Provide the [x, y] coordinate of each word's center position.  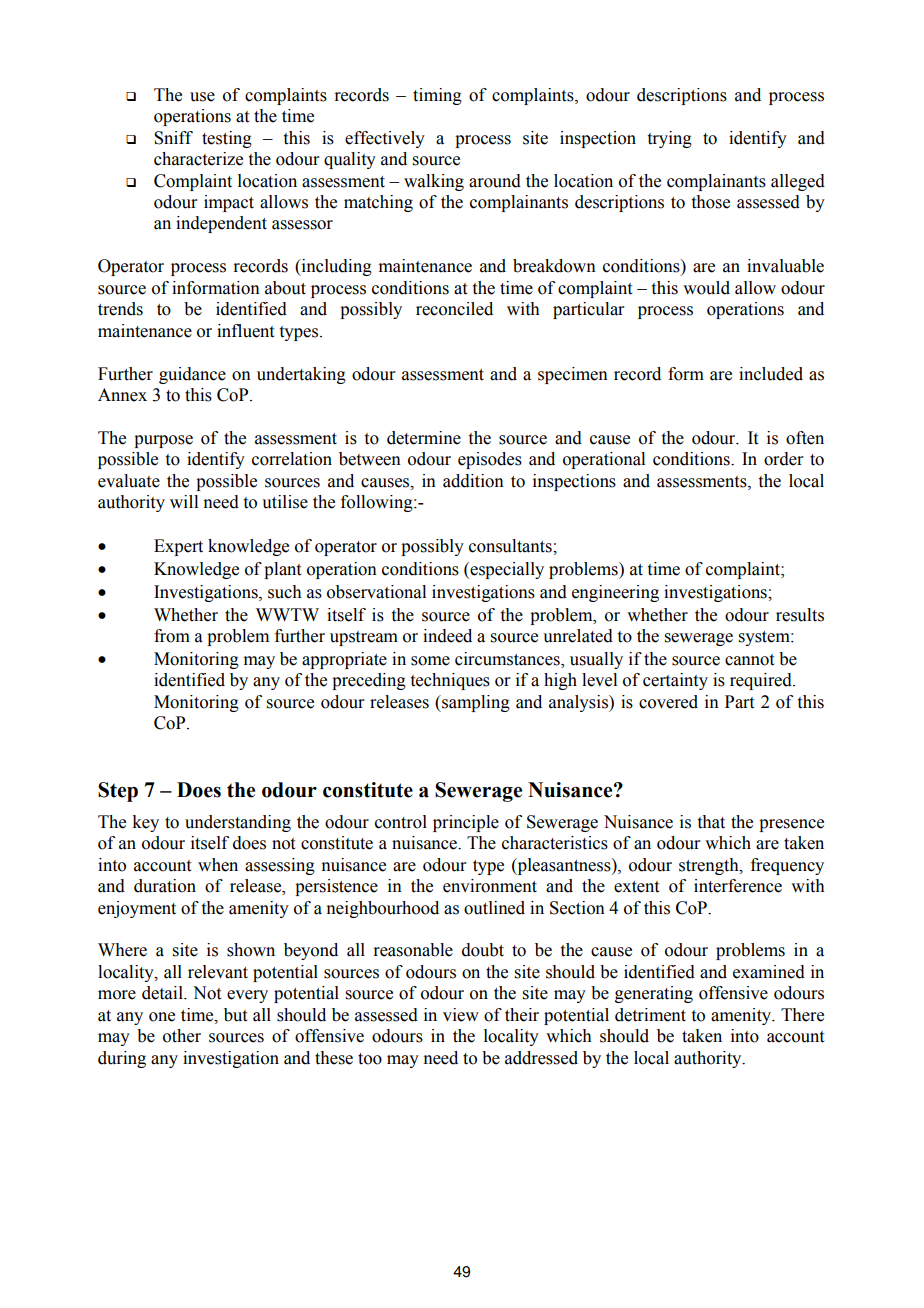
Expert [178, 547]
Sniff [173, 138]
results [800, 615]
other [182, 1036]
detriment [650, 1015]
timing [437, 96]
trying [670, 139]
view [461, 1015]
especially [506, 570]
